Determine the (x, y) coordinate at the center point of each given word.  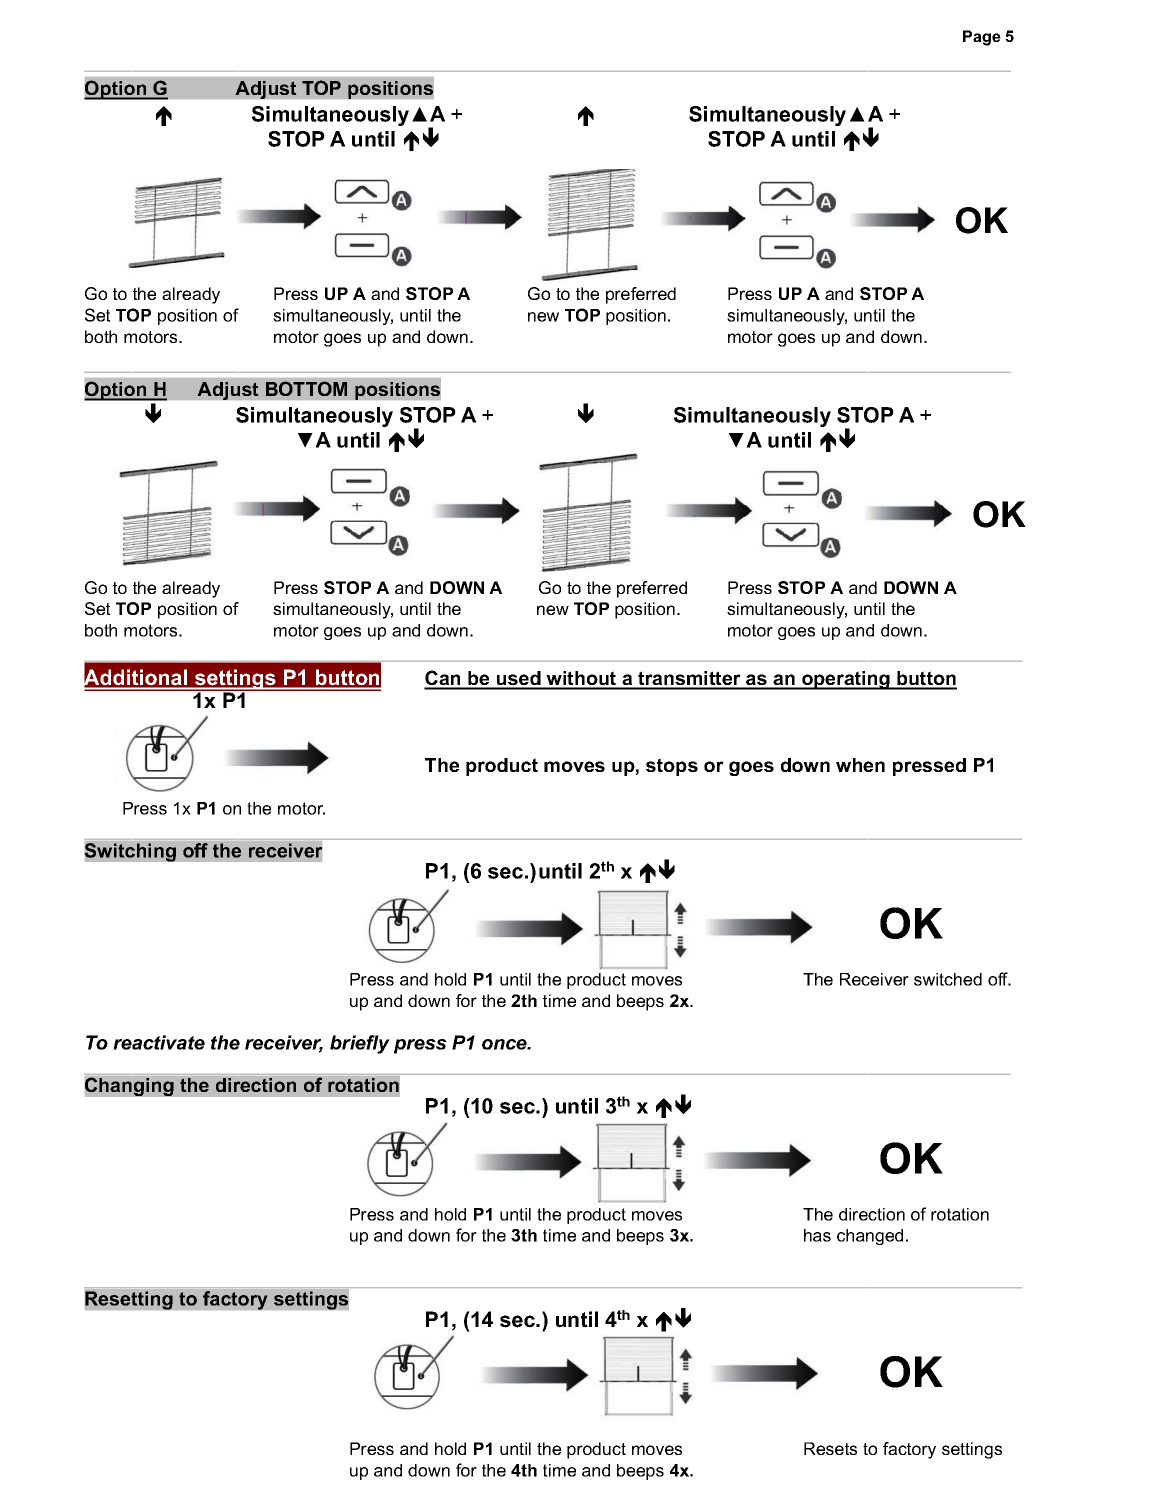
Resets (830, 1448)
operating (846, 680)
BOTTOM (306, 388)
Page (982, 38)
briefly (360, 1044)
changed (870, 1237)
